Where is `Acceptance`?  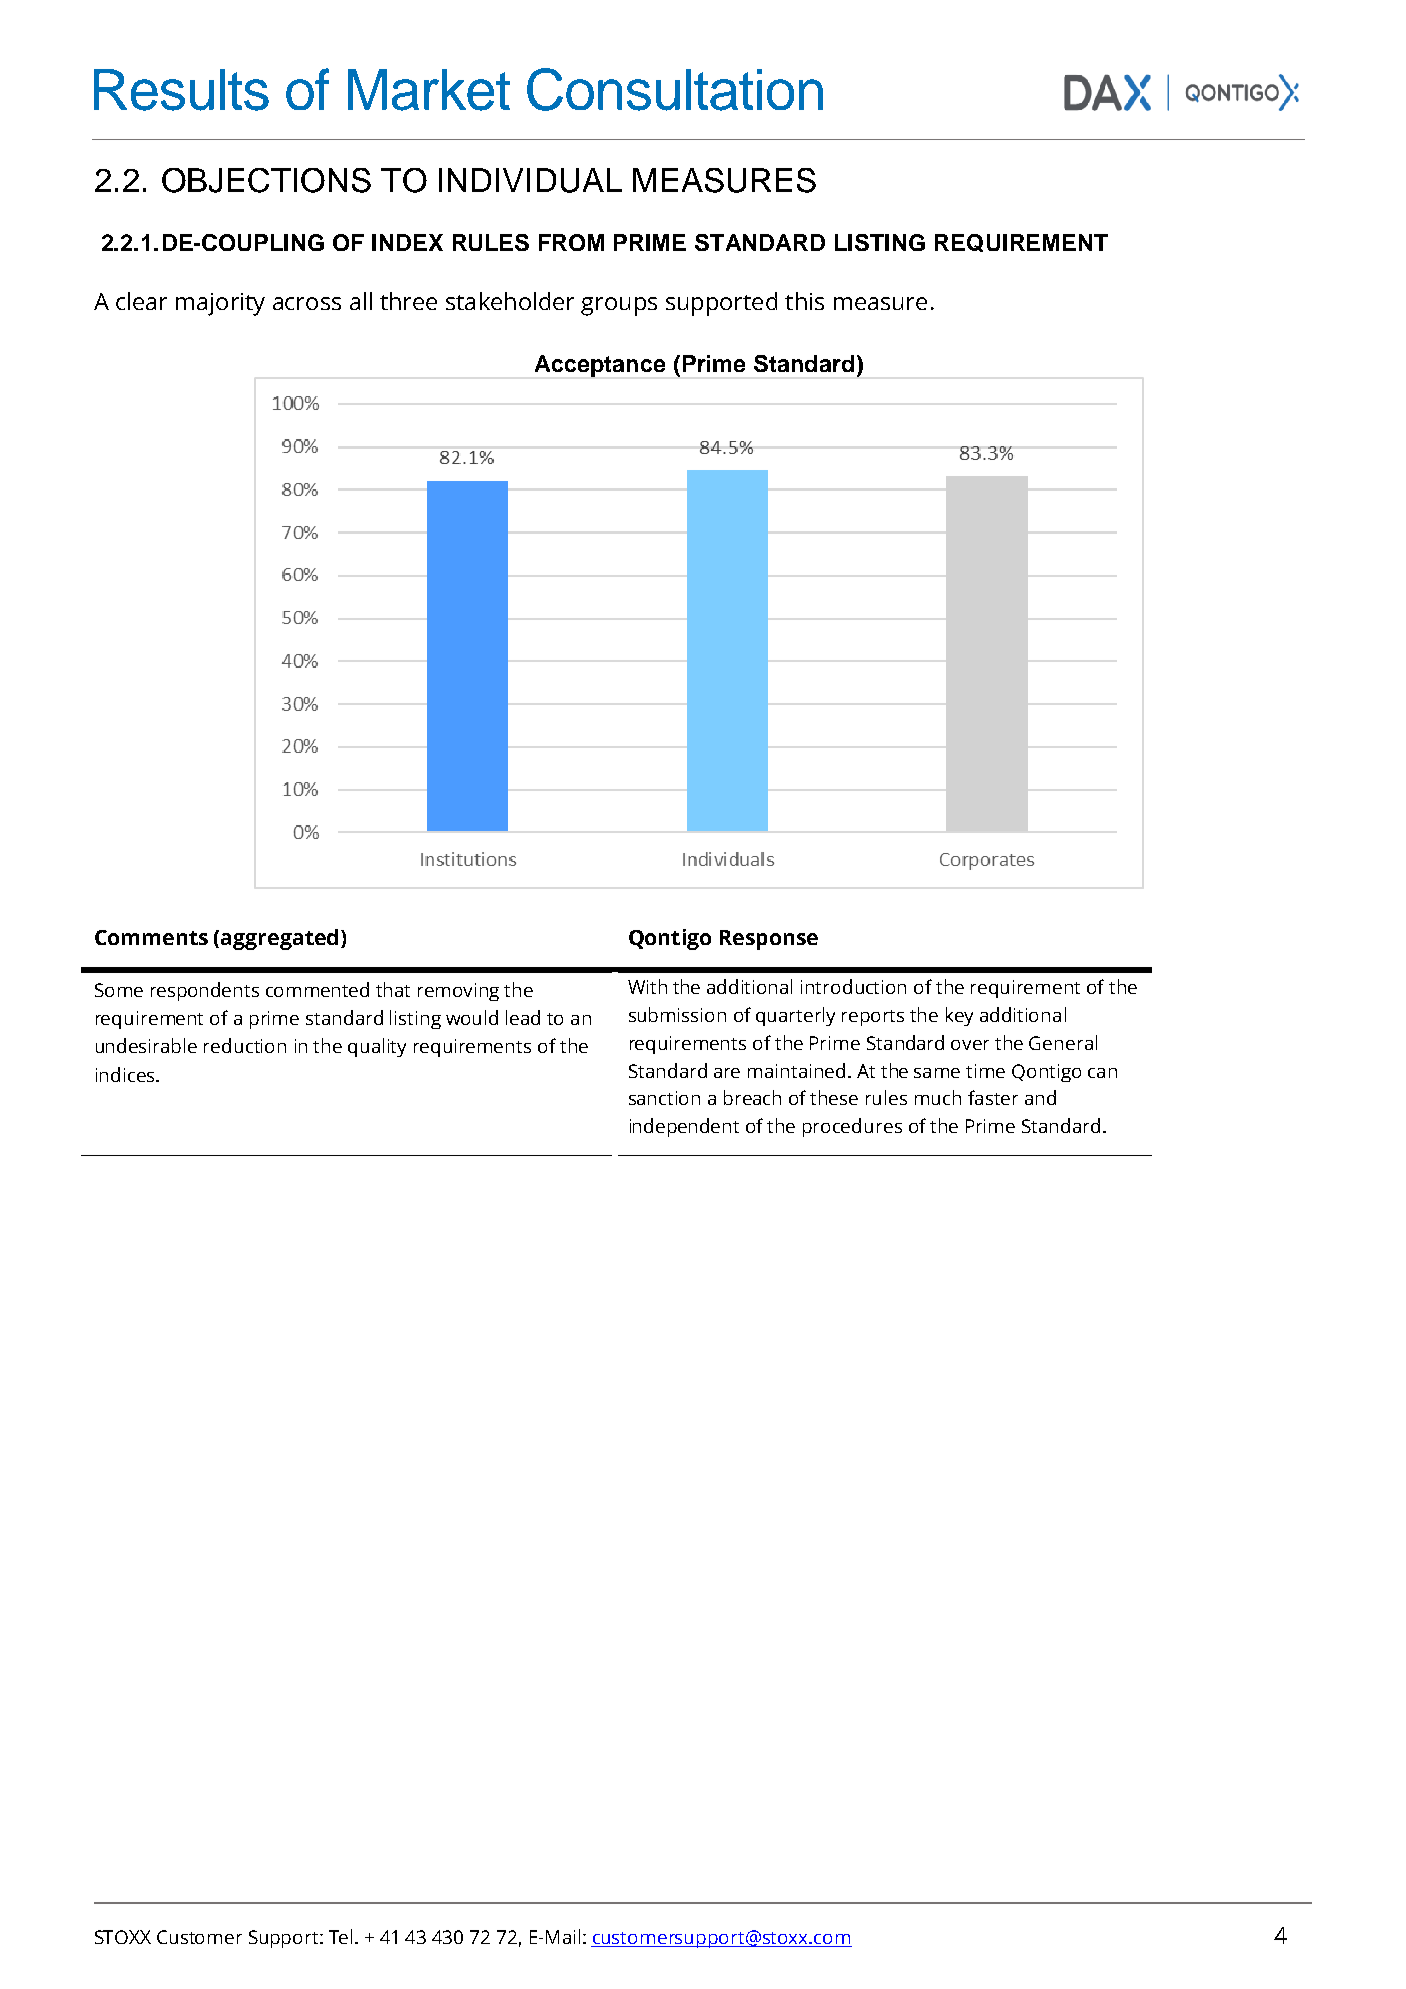 Acceptance is located at coordinates (600, 366).
